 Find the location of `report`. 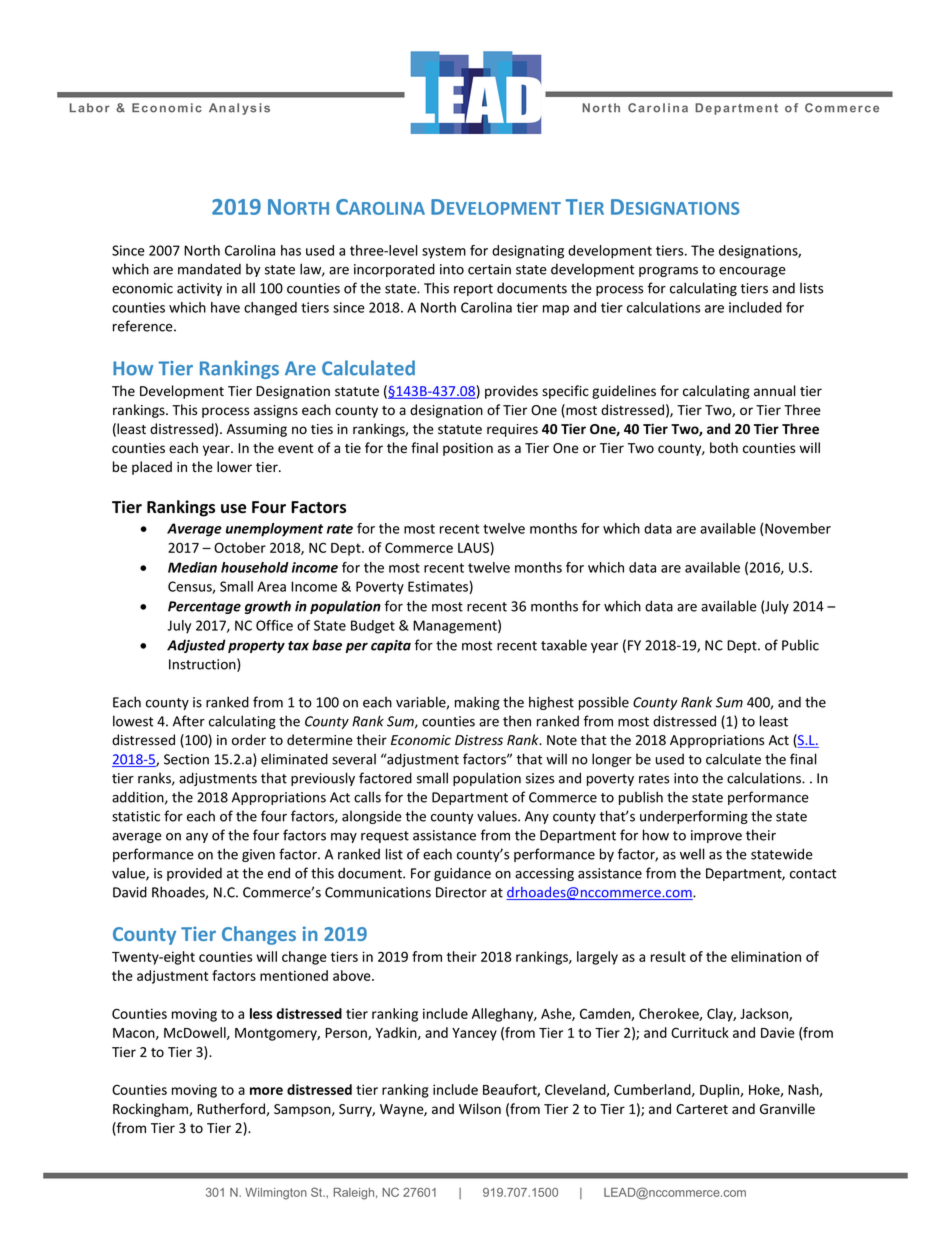

report is located at coordinates (473, 290).
